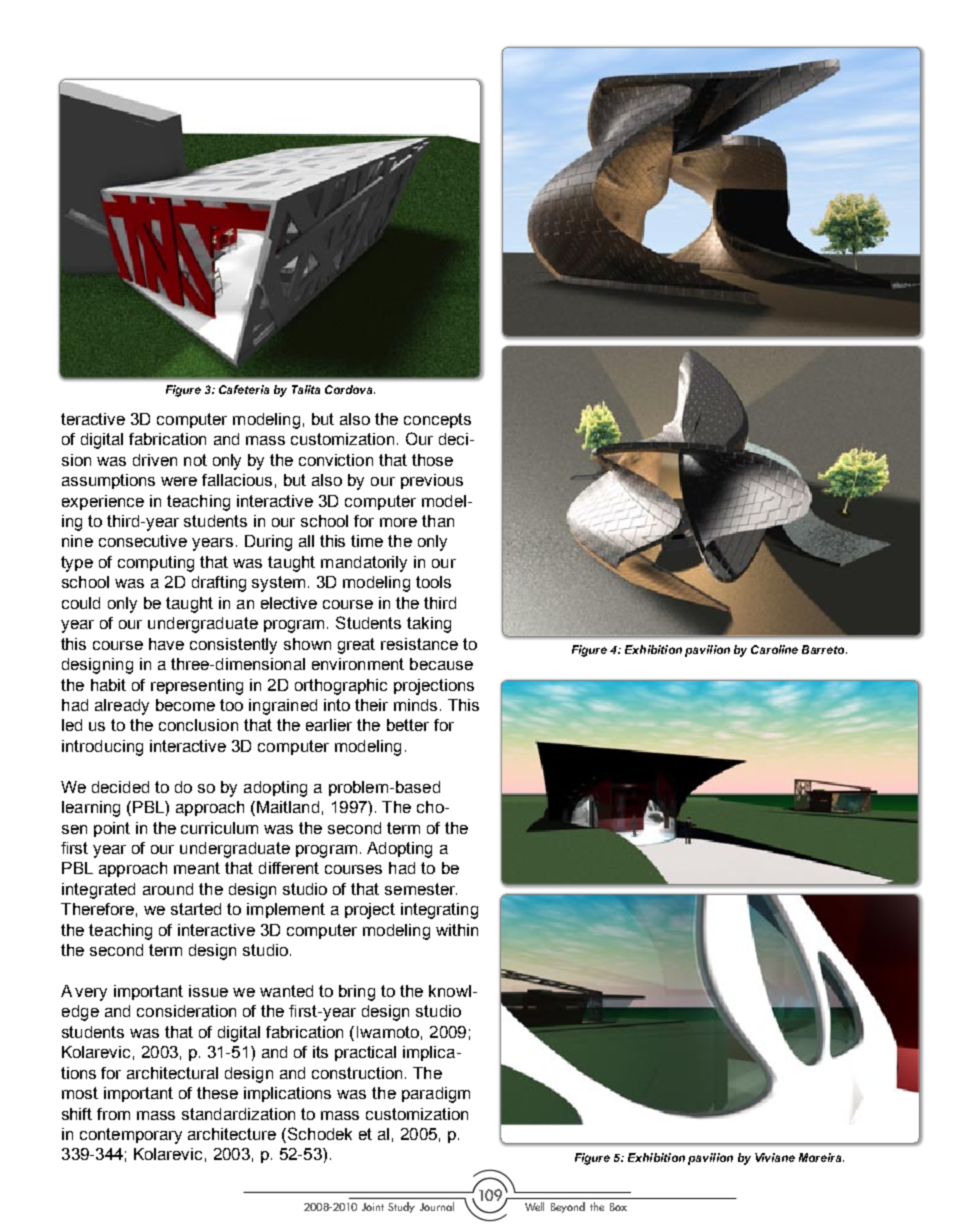  I want to click on driven, so click(155, 460).
